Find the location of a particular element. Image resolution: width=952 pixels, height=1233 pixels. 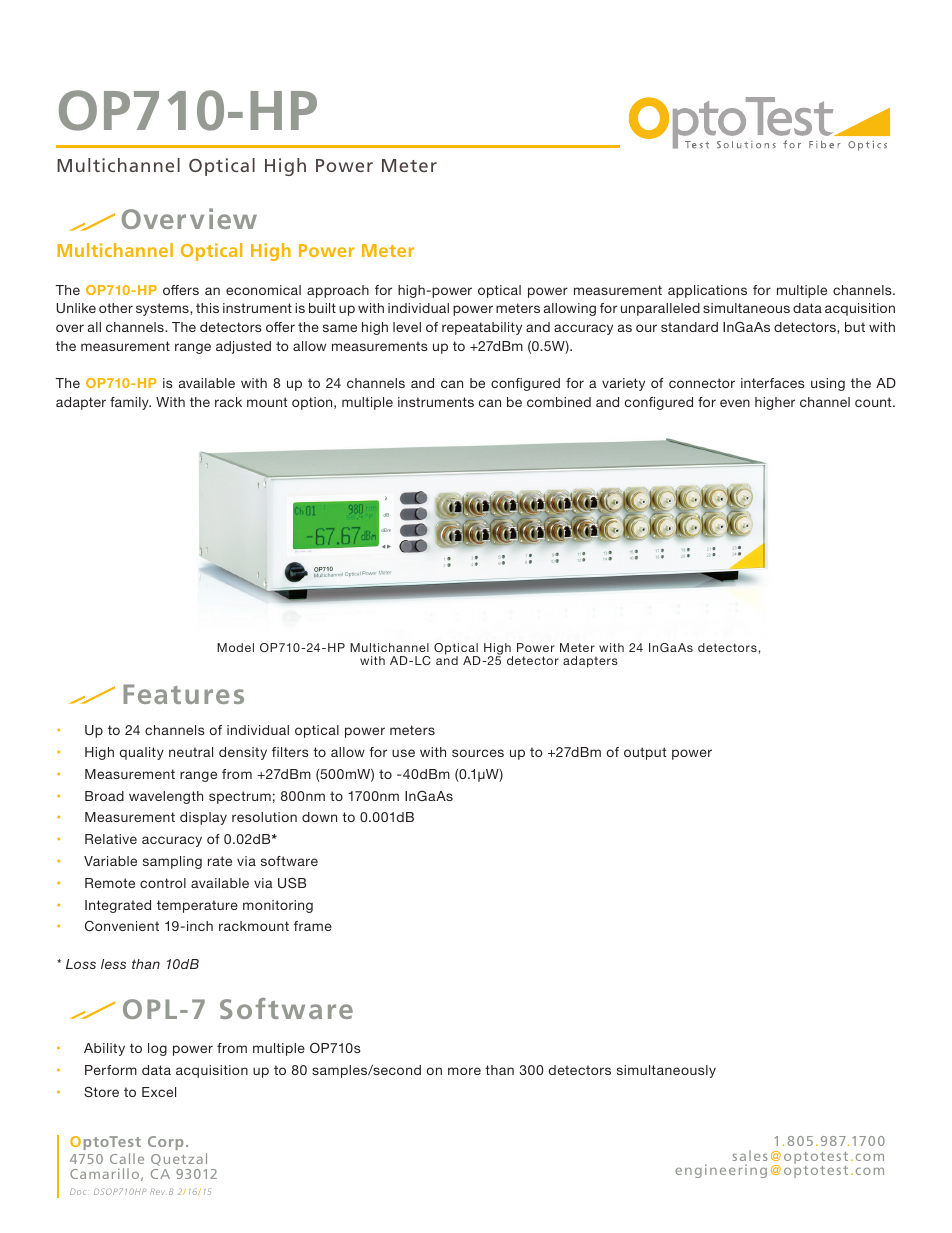

more is located at coordinates (464, 1071).
